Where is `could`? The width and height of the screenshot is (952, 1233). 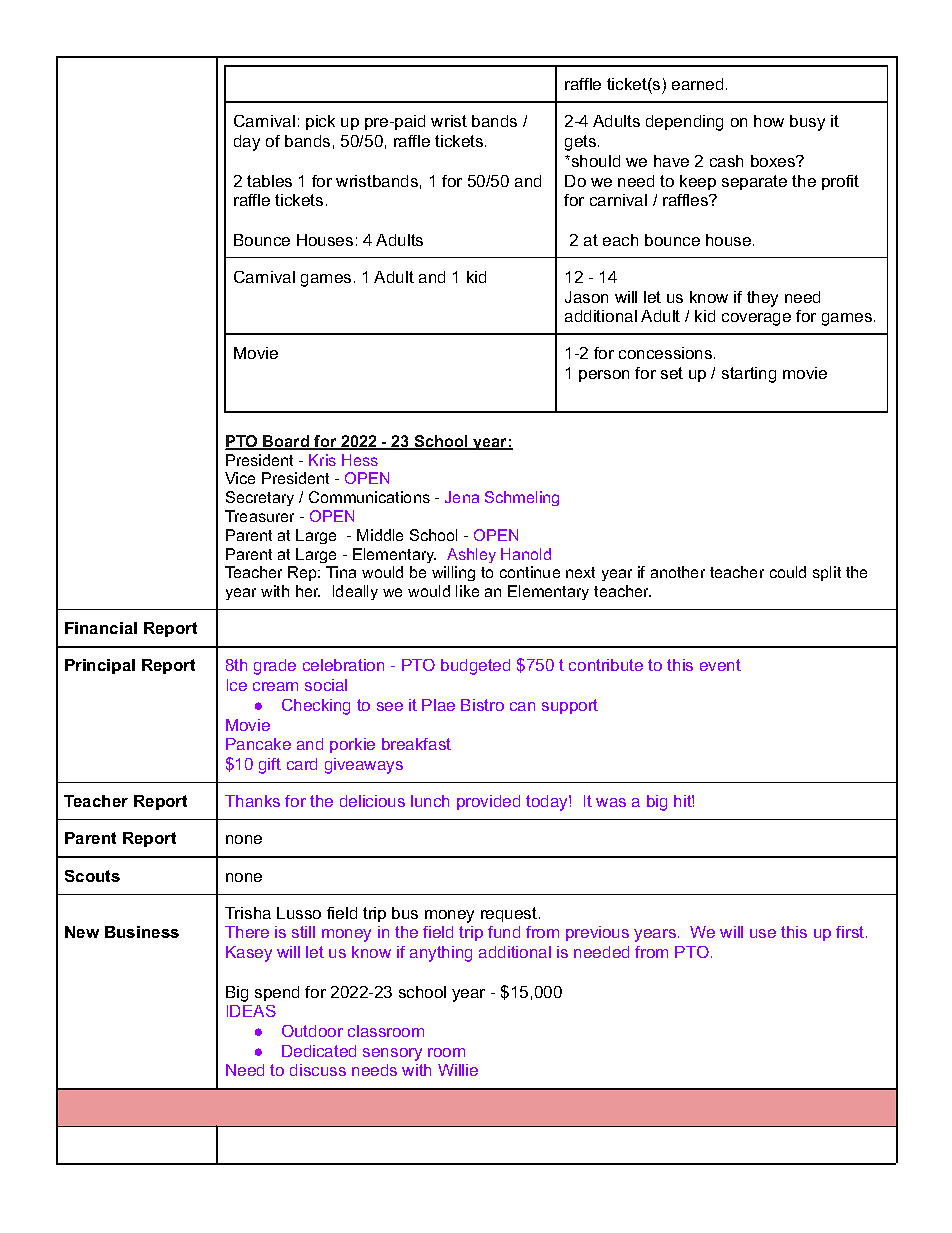 could is located at coordinates (788, 572).
